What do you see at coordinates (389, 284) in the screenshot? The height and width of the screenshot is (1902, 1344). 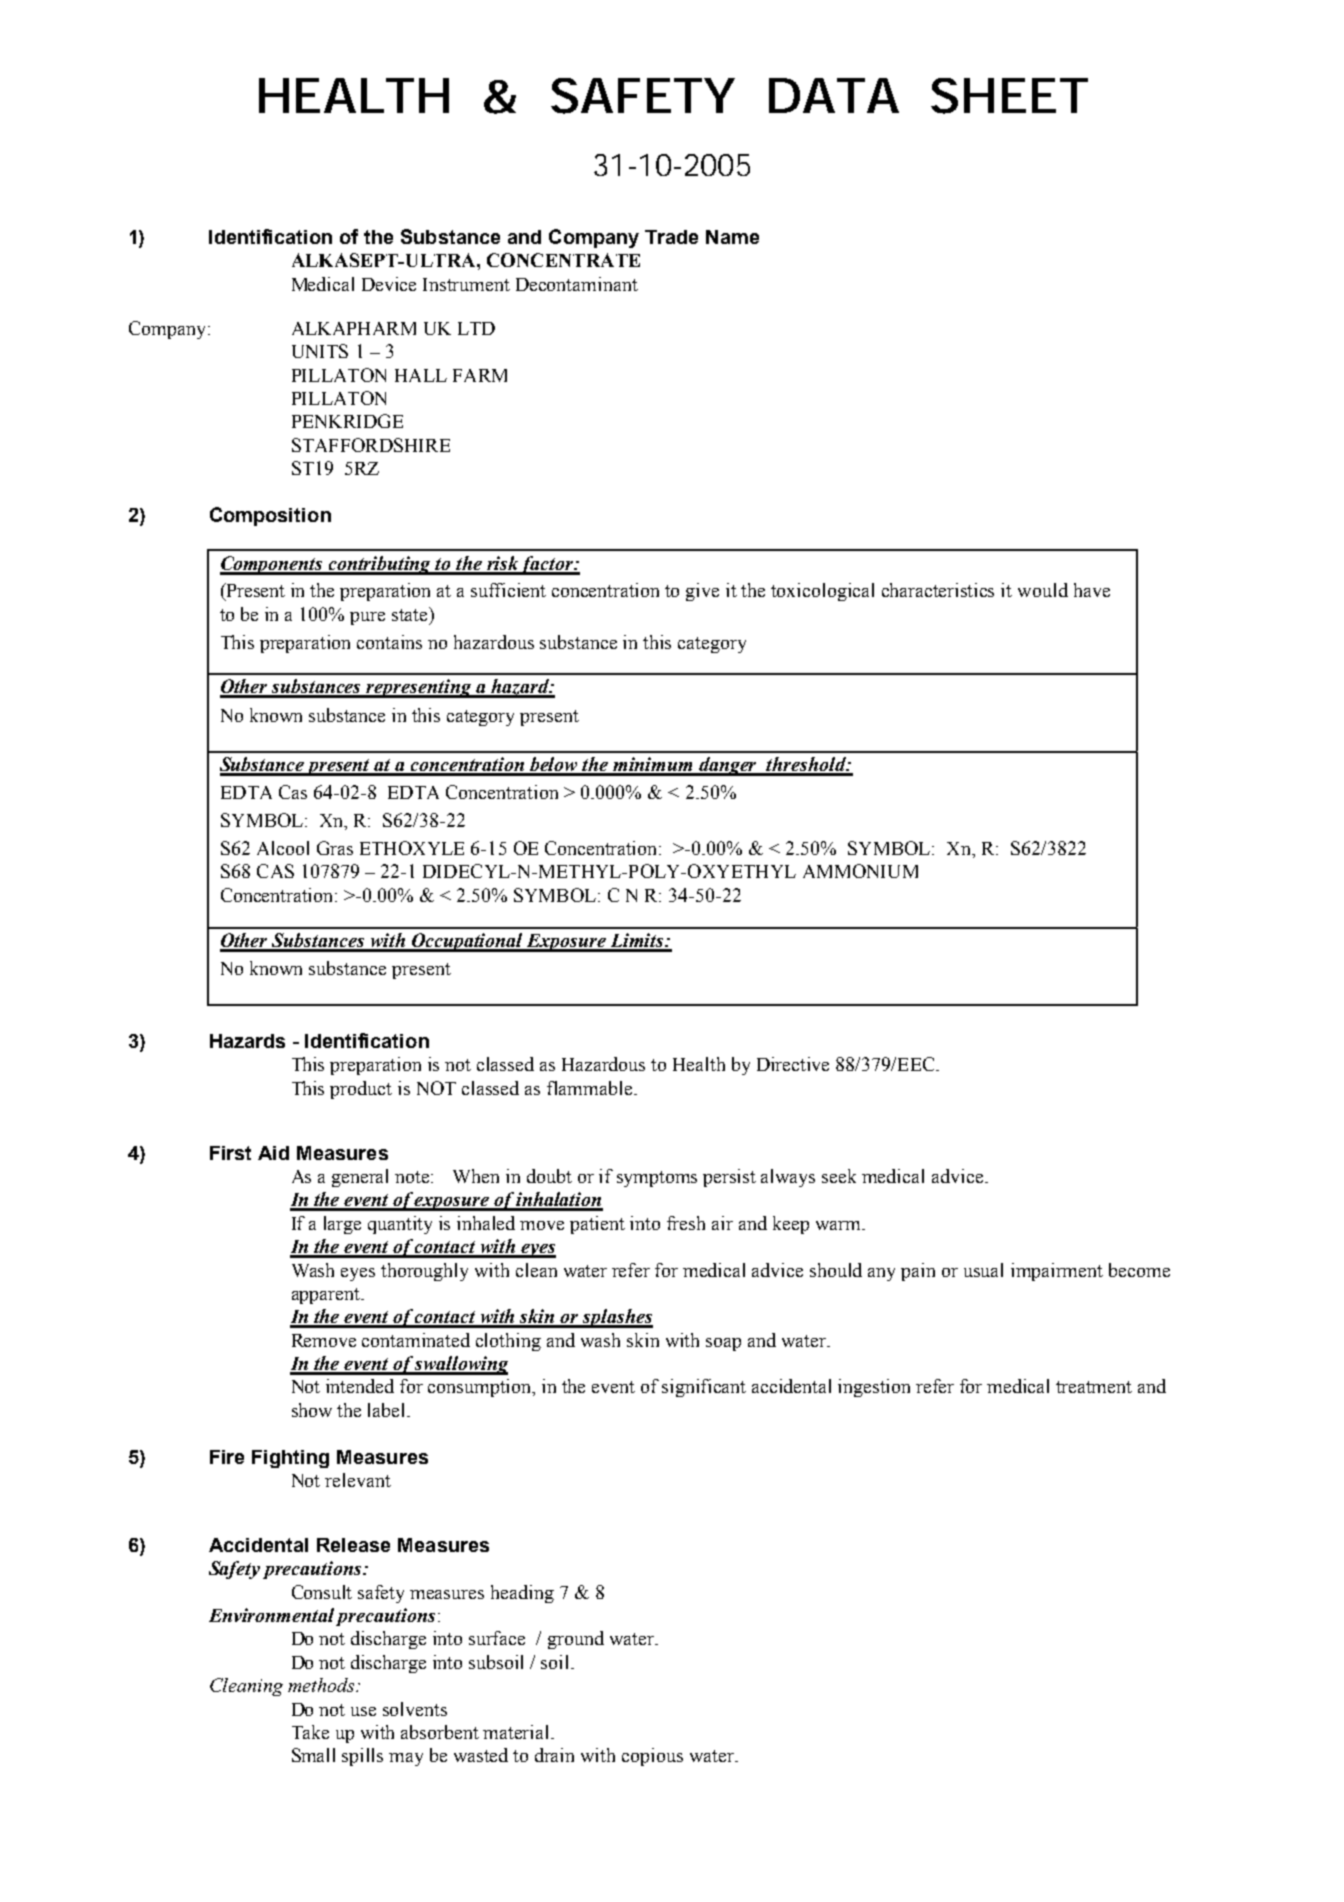 I see `Device` at bounding box center [389, 284].
